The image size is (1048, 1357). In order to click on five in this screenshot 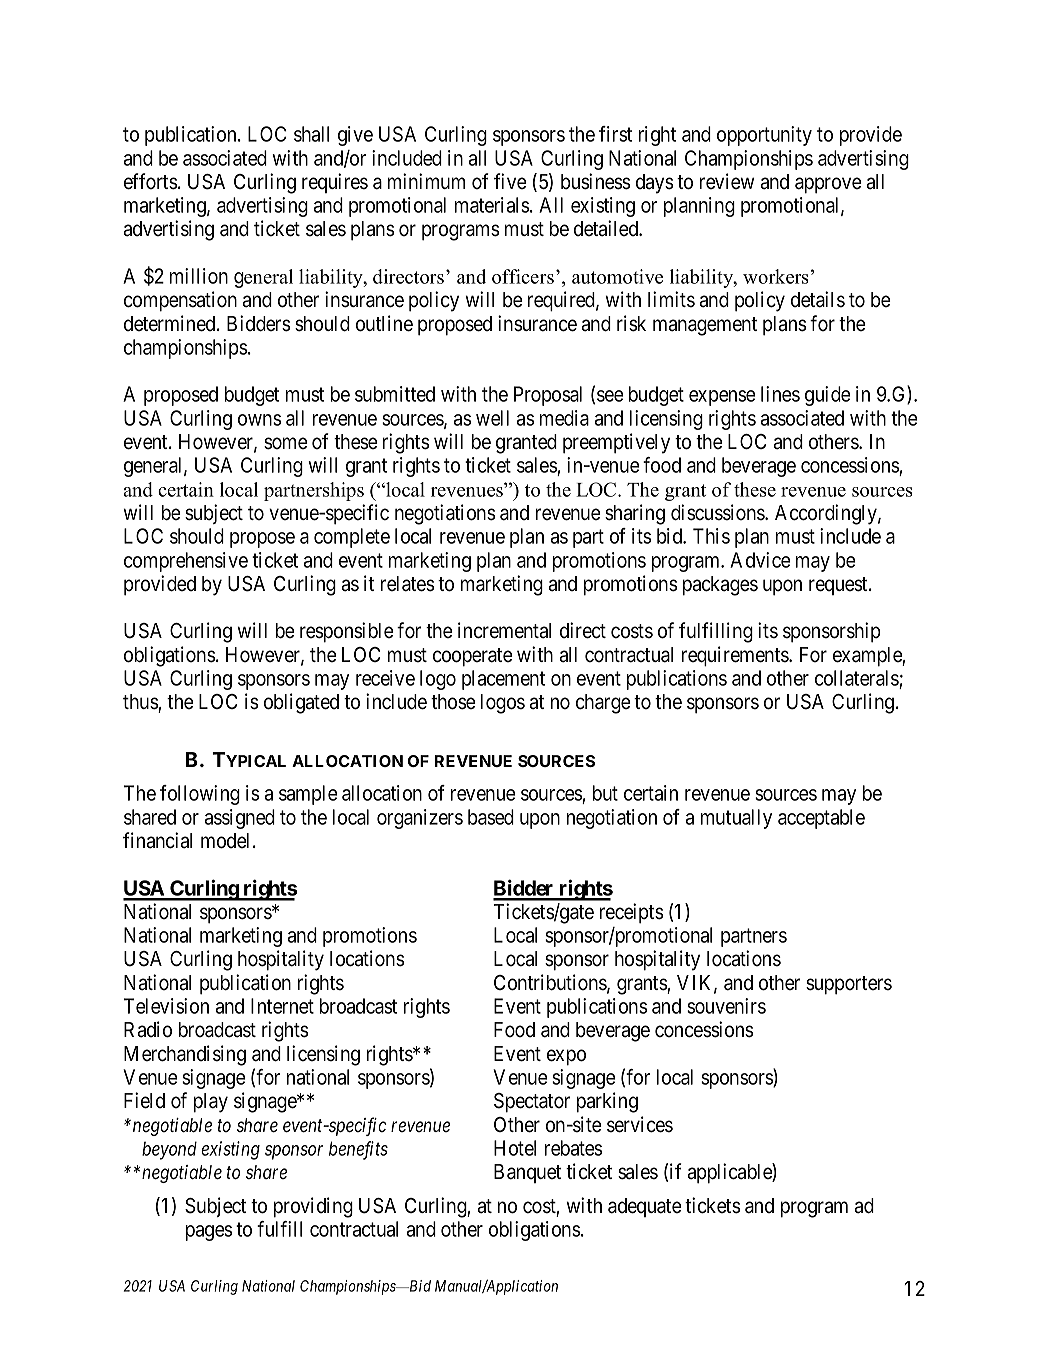, I will do `click(510, 181)`.
